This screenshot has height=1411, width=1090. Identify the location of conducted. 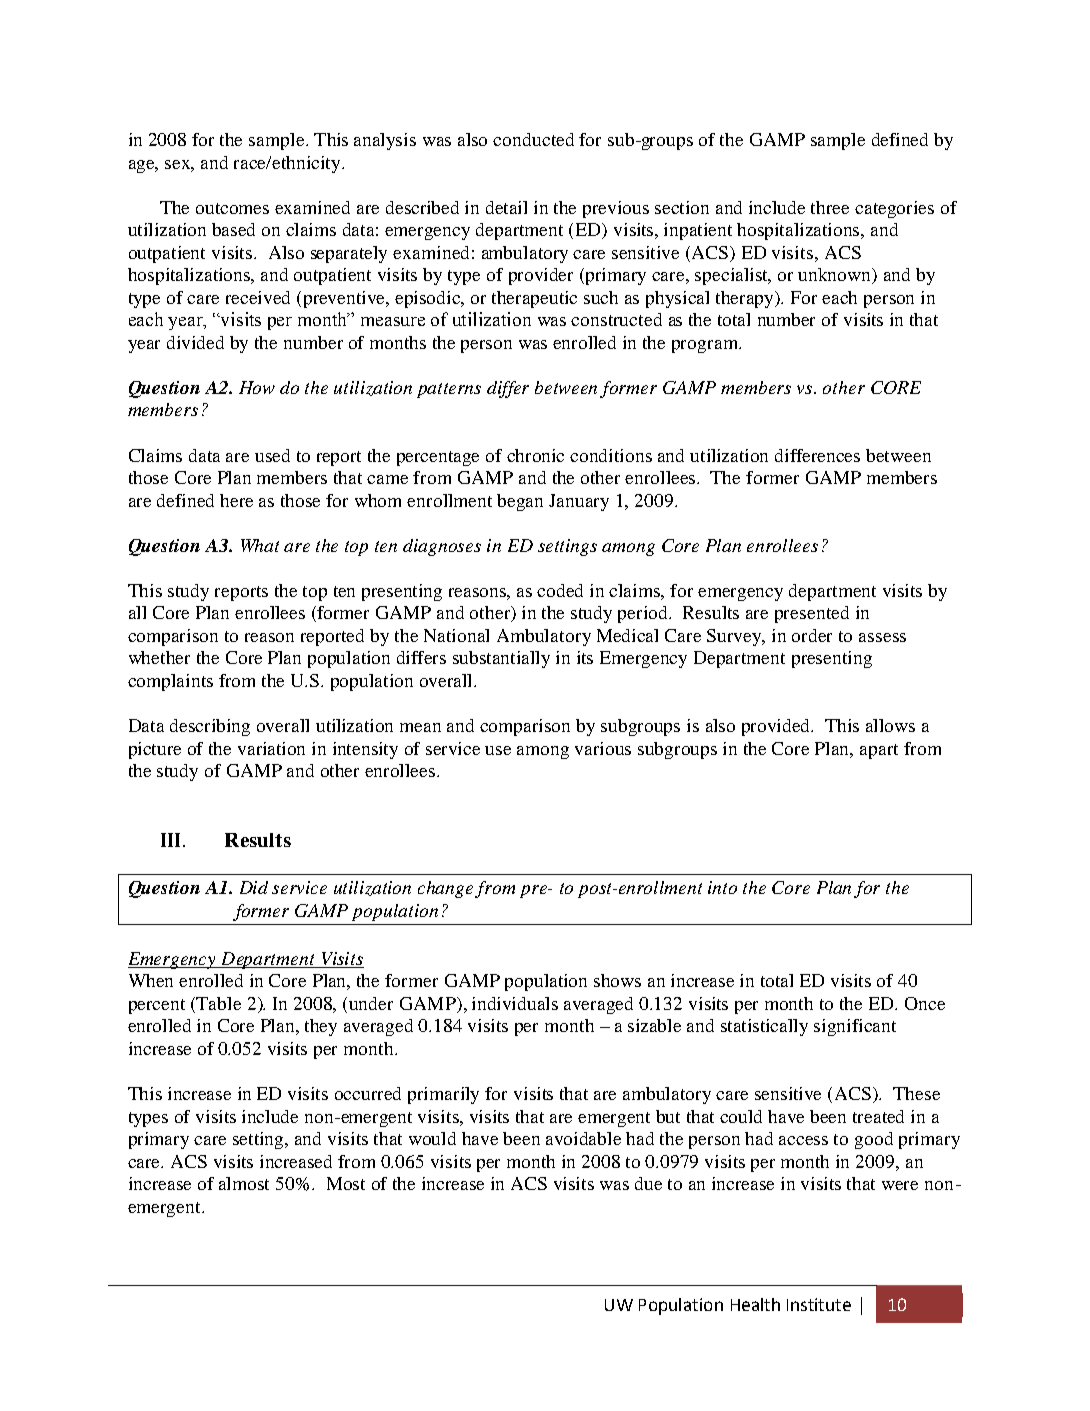
(533, 139).
